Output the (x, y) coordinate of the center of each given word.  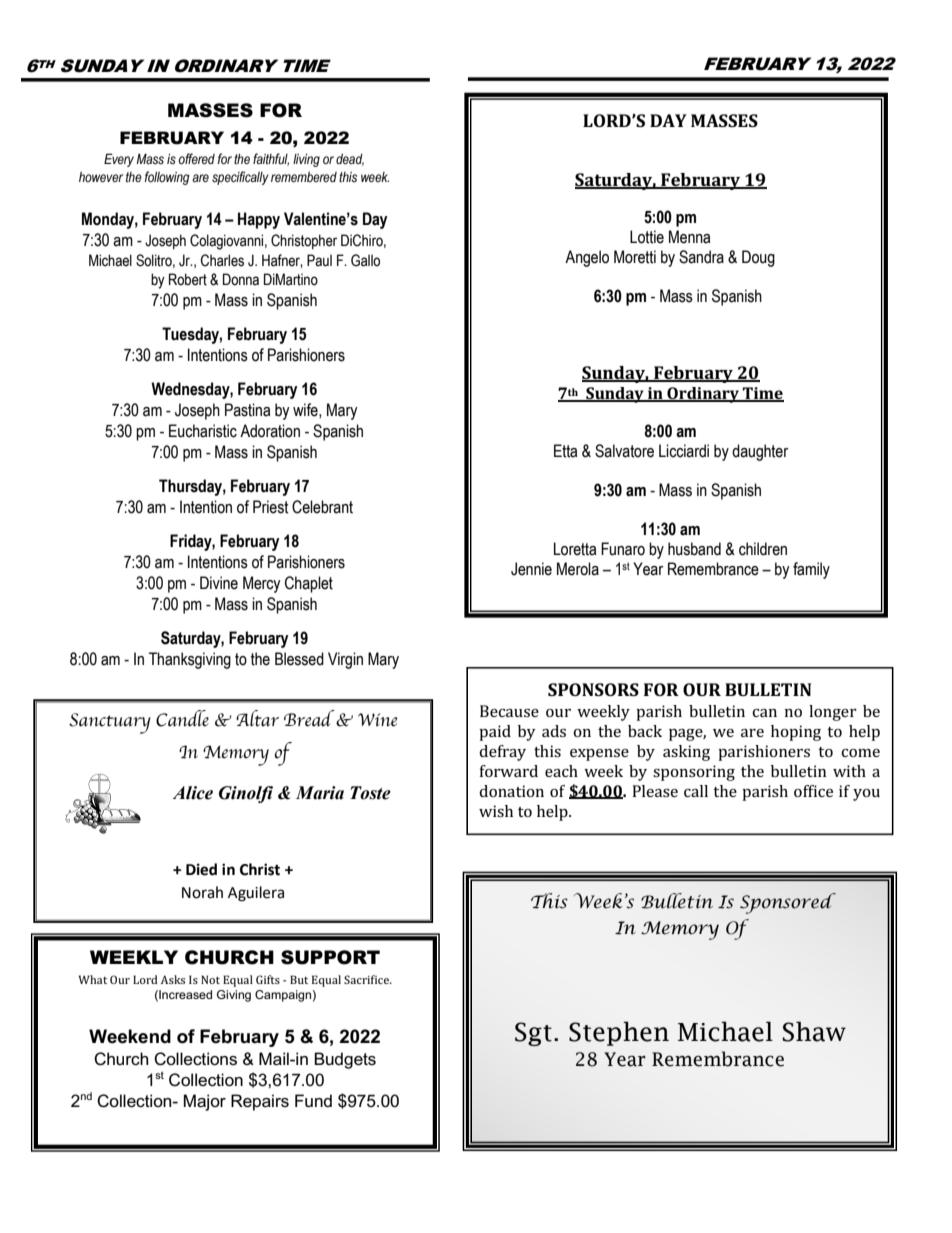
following (167, 178)
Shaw (814, 1031)
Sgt (533, 1034)
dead (350, 160)
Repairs (260, 1102)
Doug (758, 258)
